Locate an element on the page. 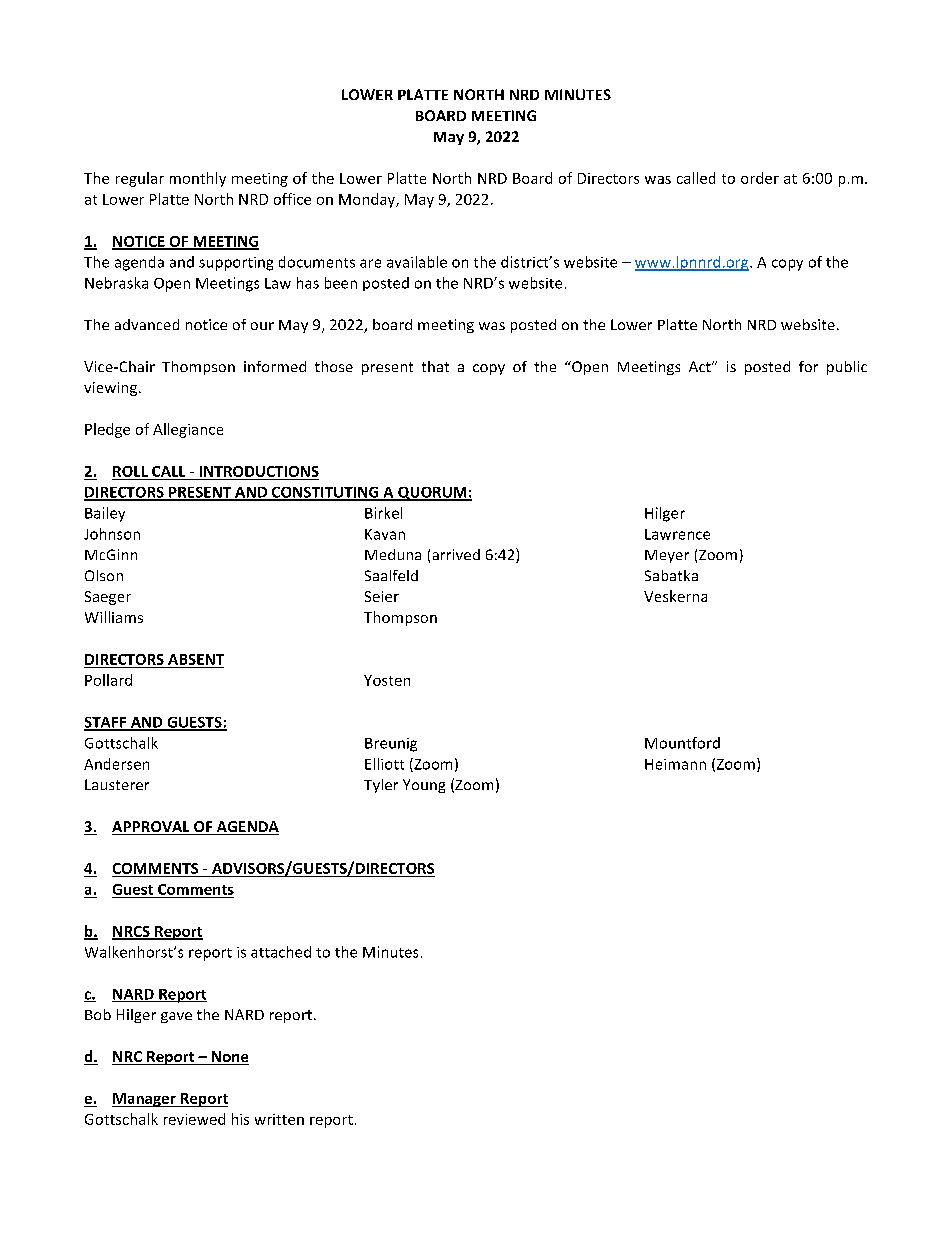 The height and width of the document is (1233, 952). written is located at coordinates (279, 1119).
